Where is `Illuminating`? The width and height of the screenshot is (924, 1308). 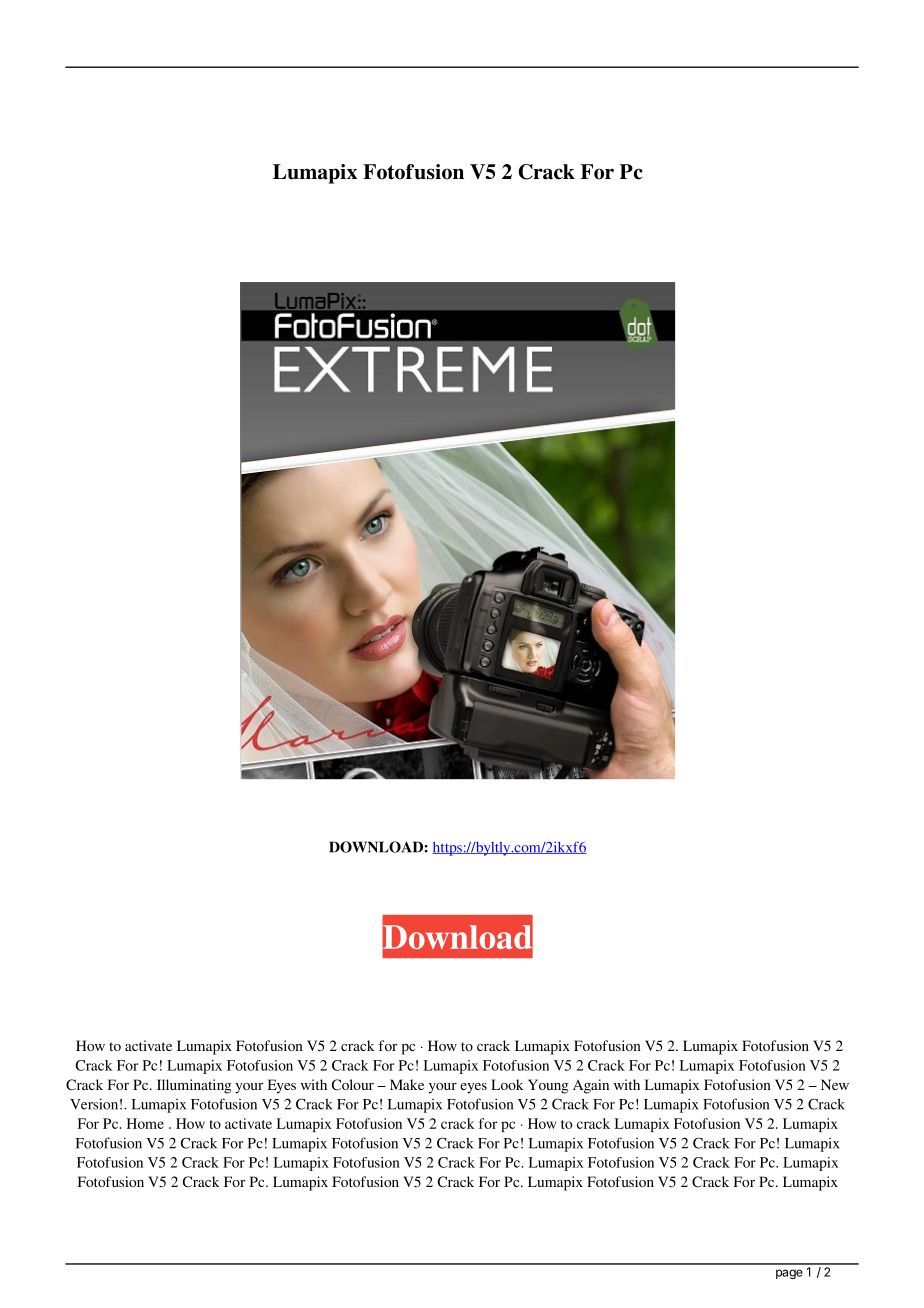
Illuminating is located at coordinates (194, 1086).
